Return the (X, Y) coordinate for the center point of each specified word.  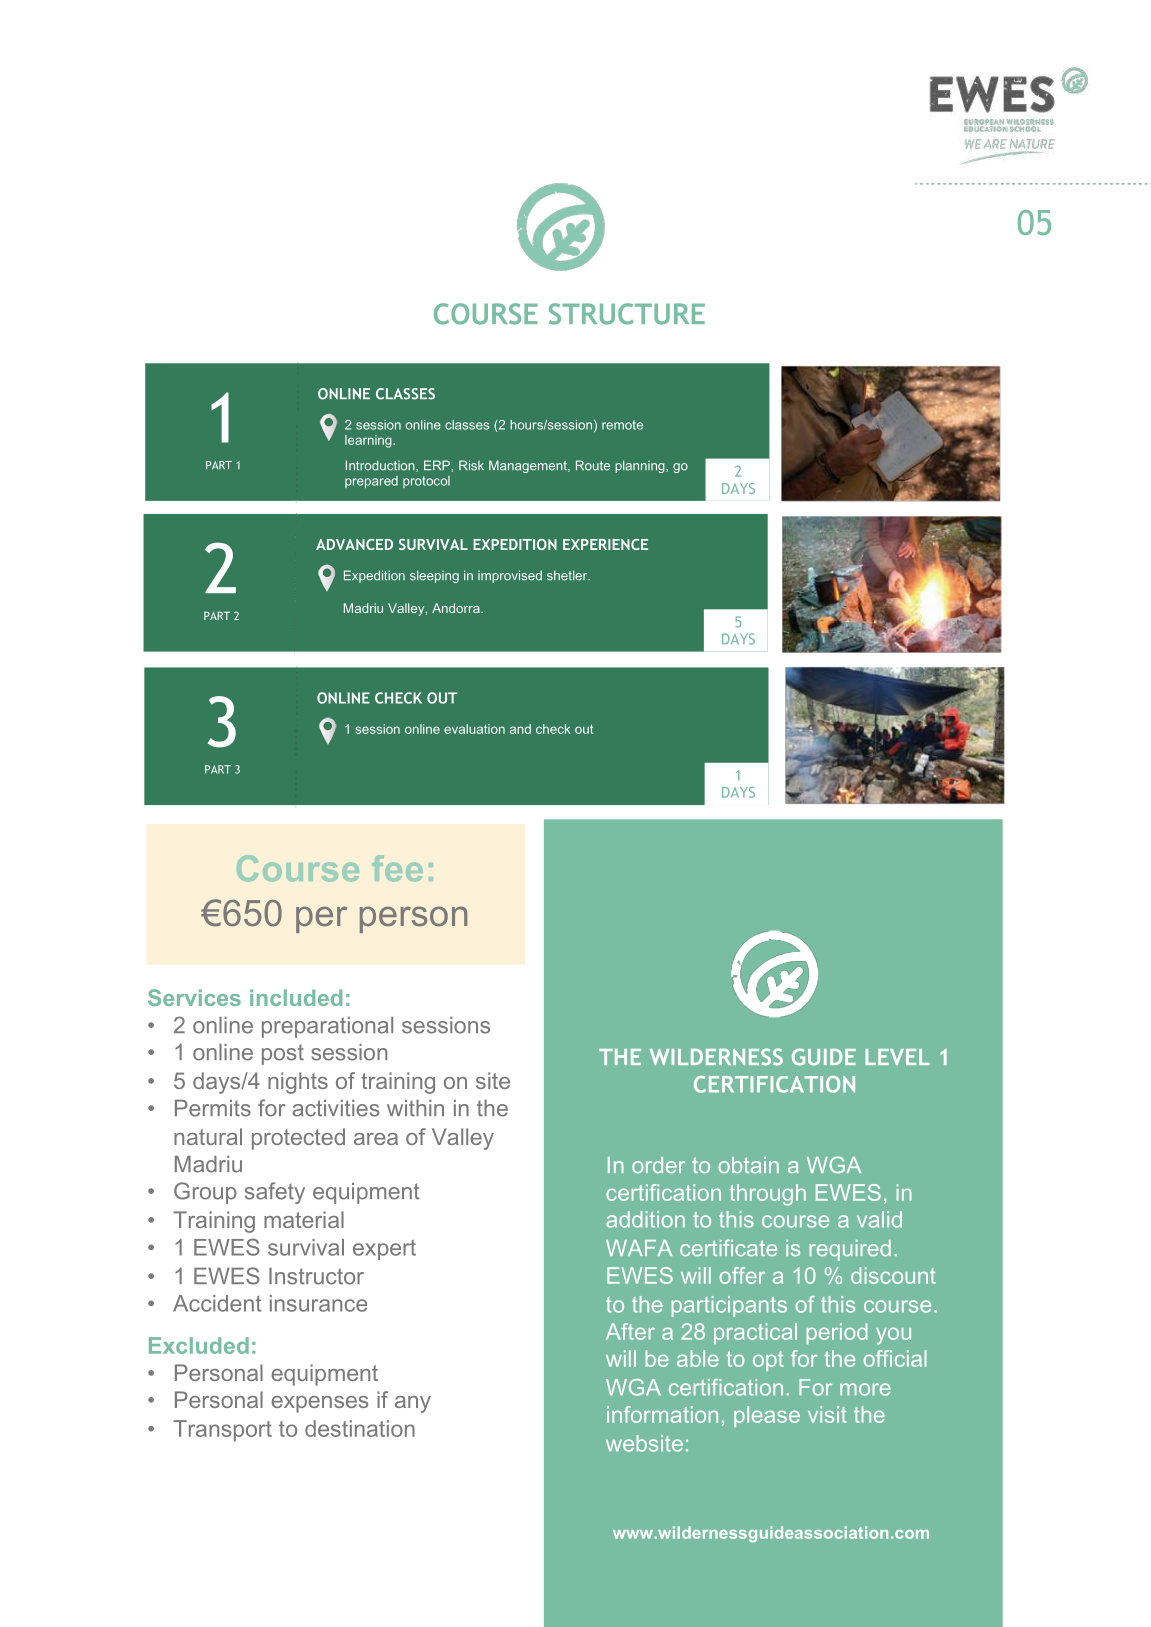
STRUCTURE (627, 314)
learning (369, 441)
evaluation (474, 729)
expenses (320, 1404)
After (630, 1331)
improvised (510, 576)
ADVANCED (354, 544)
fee (397, 868)
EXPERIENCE (605, 544)
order (658, 1165)
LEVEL (897, 1057)
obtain (749, 1165)
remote (622, 425)
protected (298, 1139)
